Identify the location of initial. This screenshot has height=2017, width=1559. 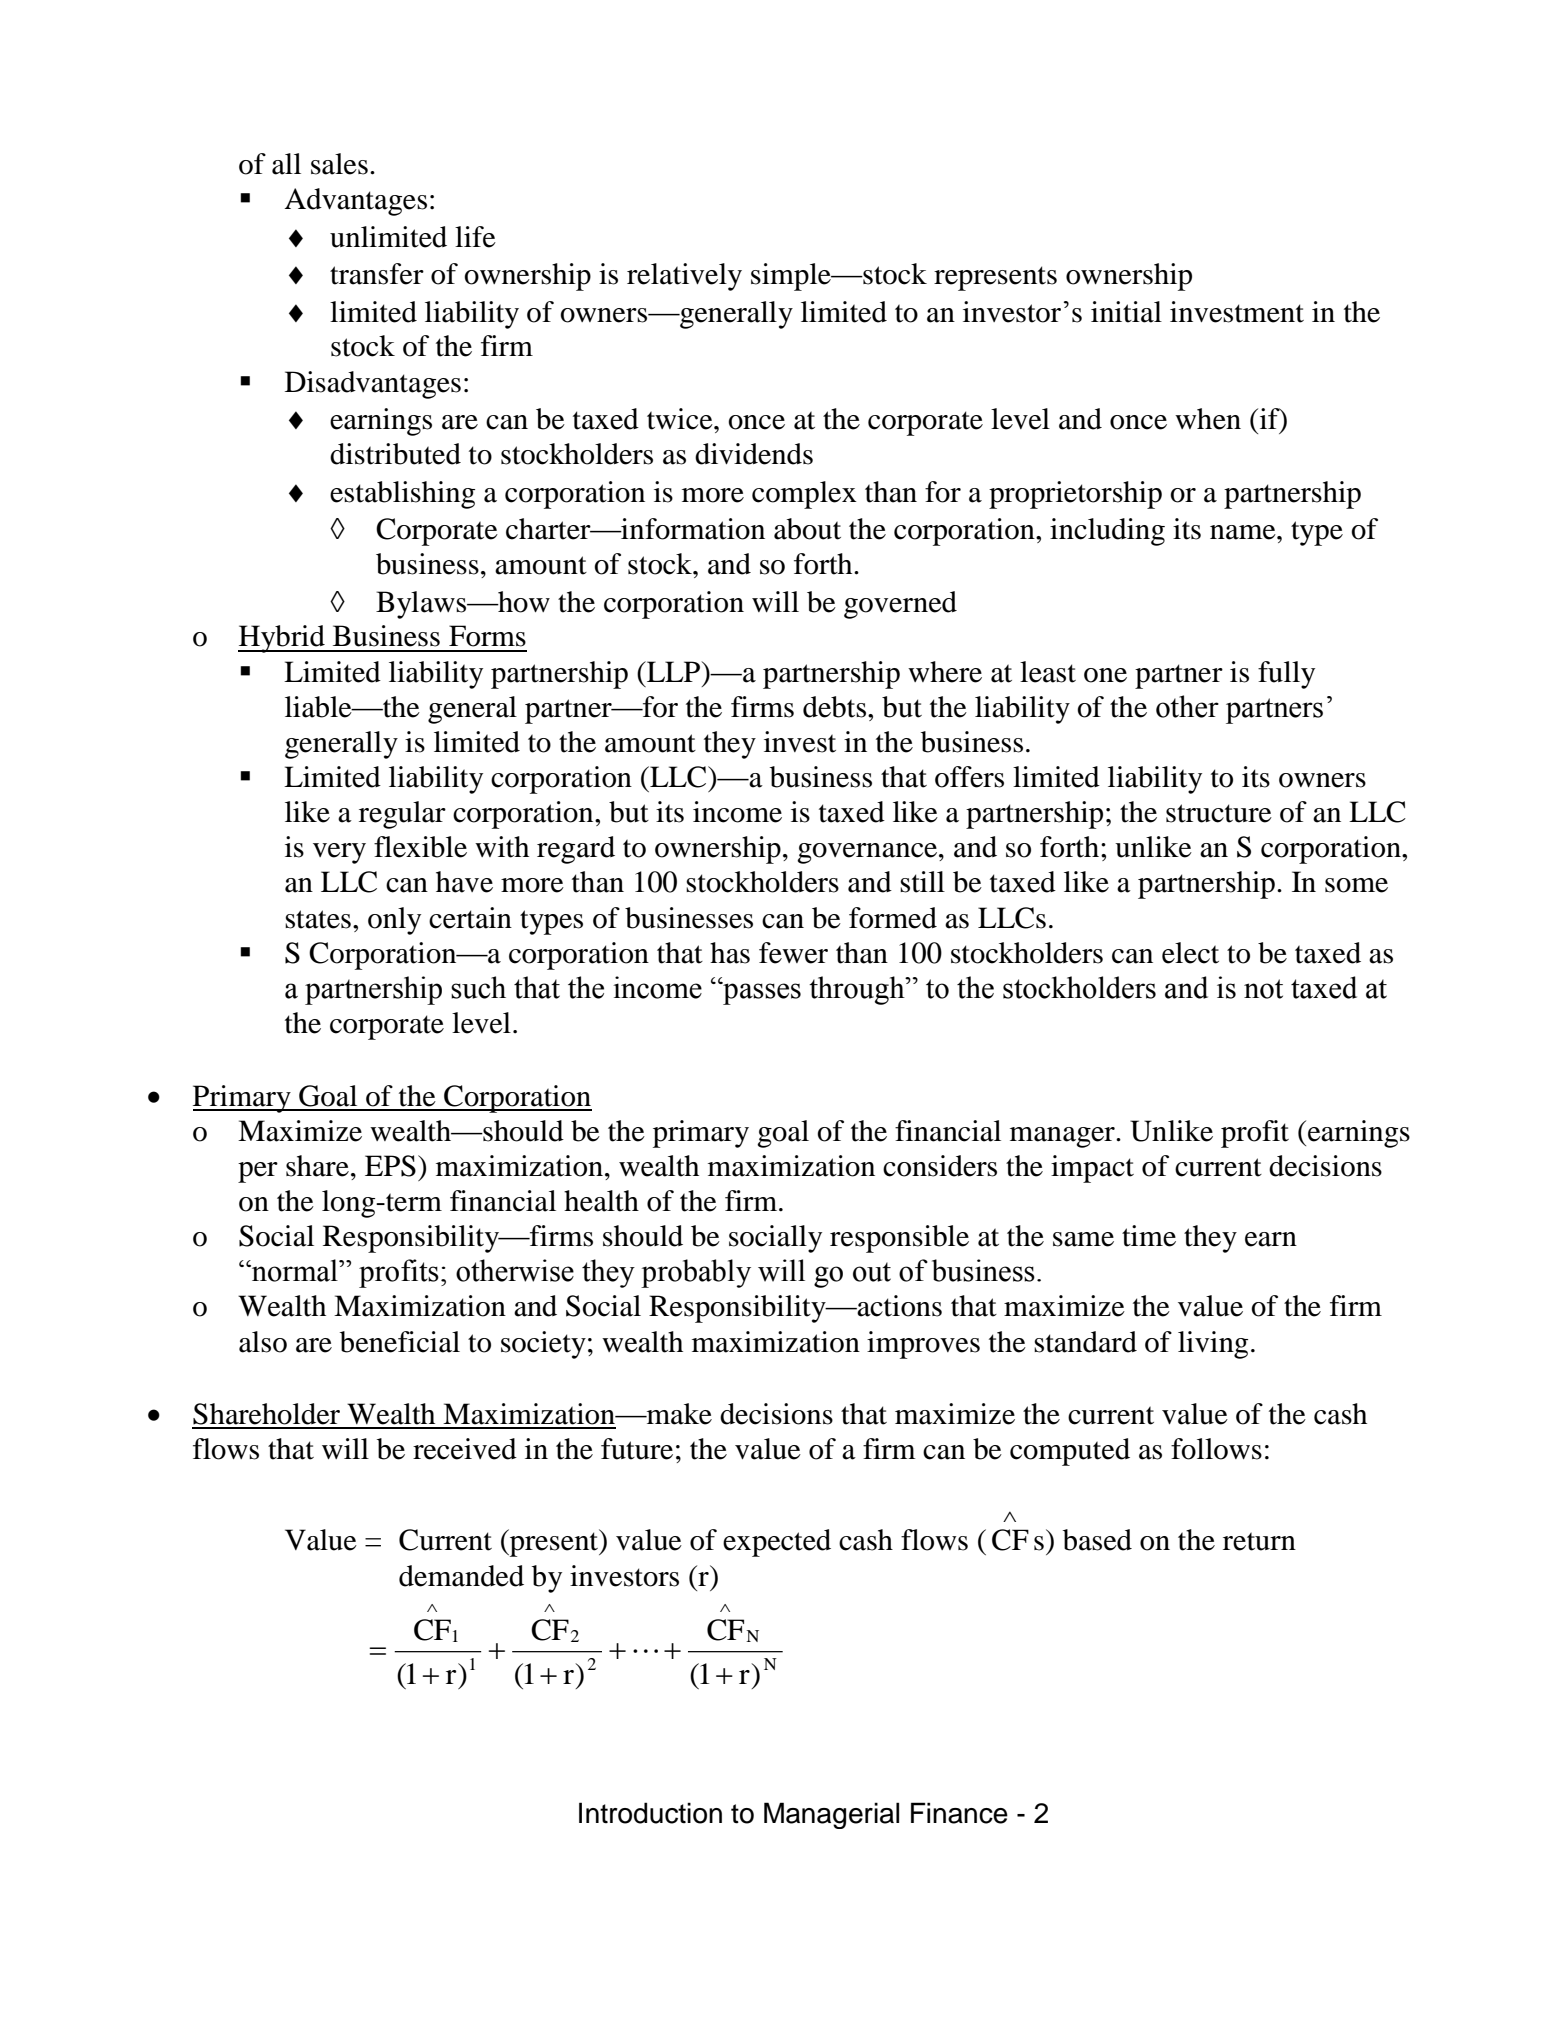
(1126, 312).
